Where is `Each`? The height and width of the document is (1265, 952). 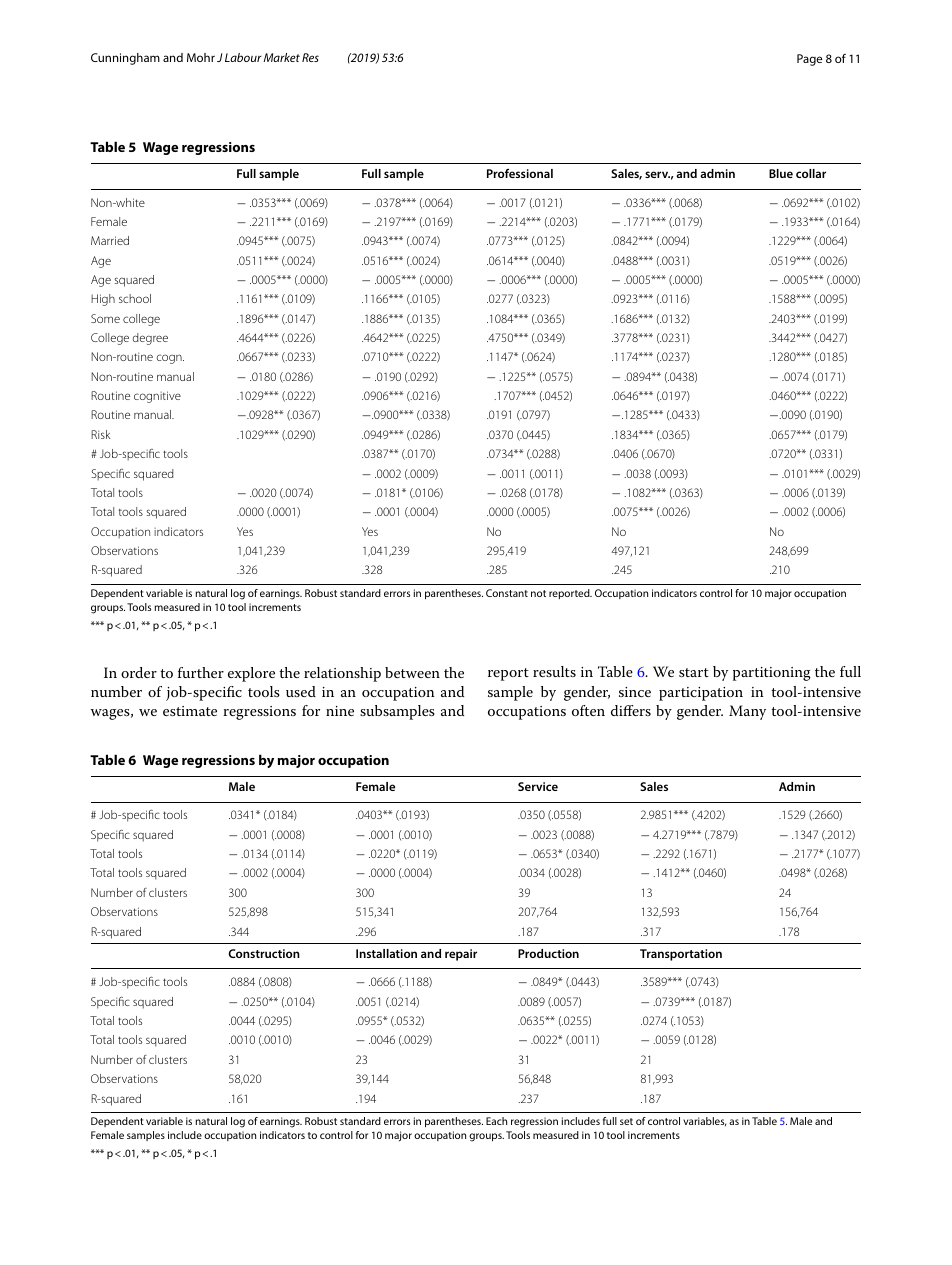
Each is located at coordinates (496, 1121).
